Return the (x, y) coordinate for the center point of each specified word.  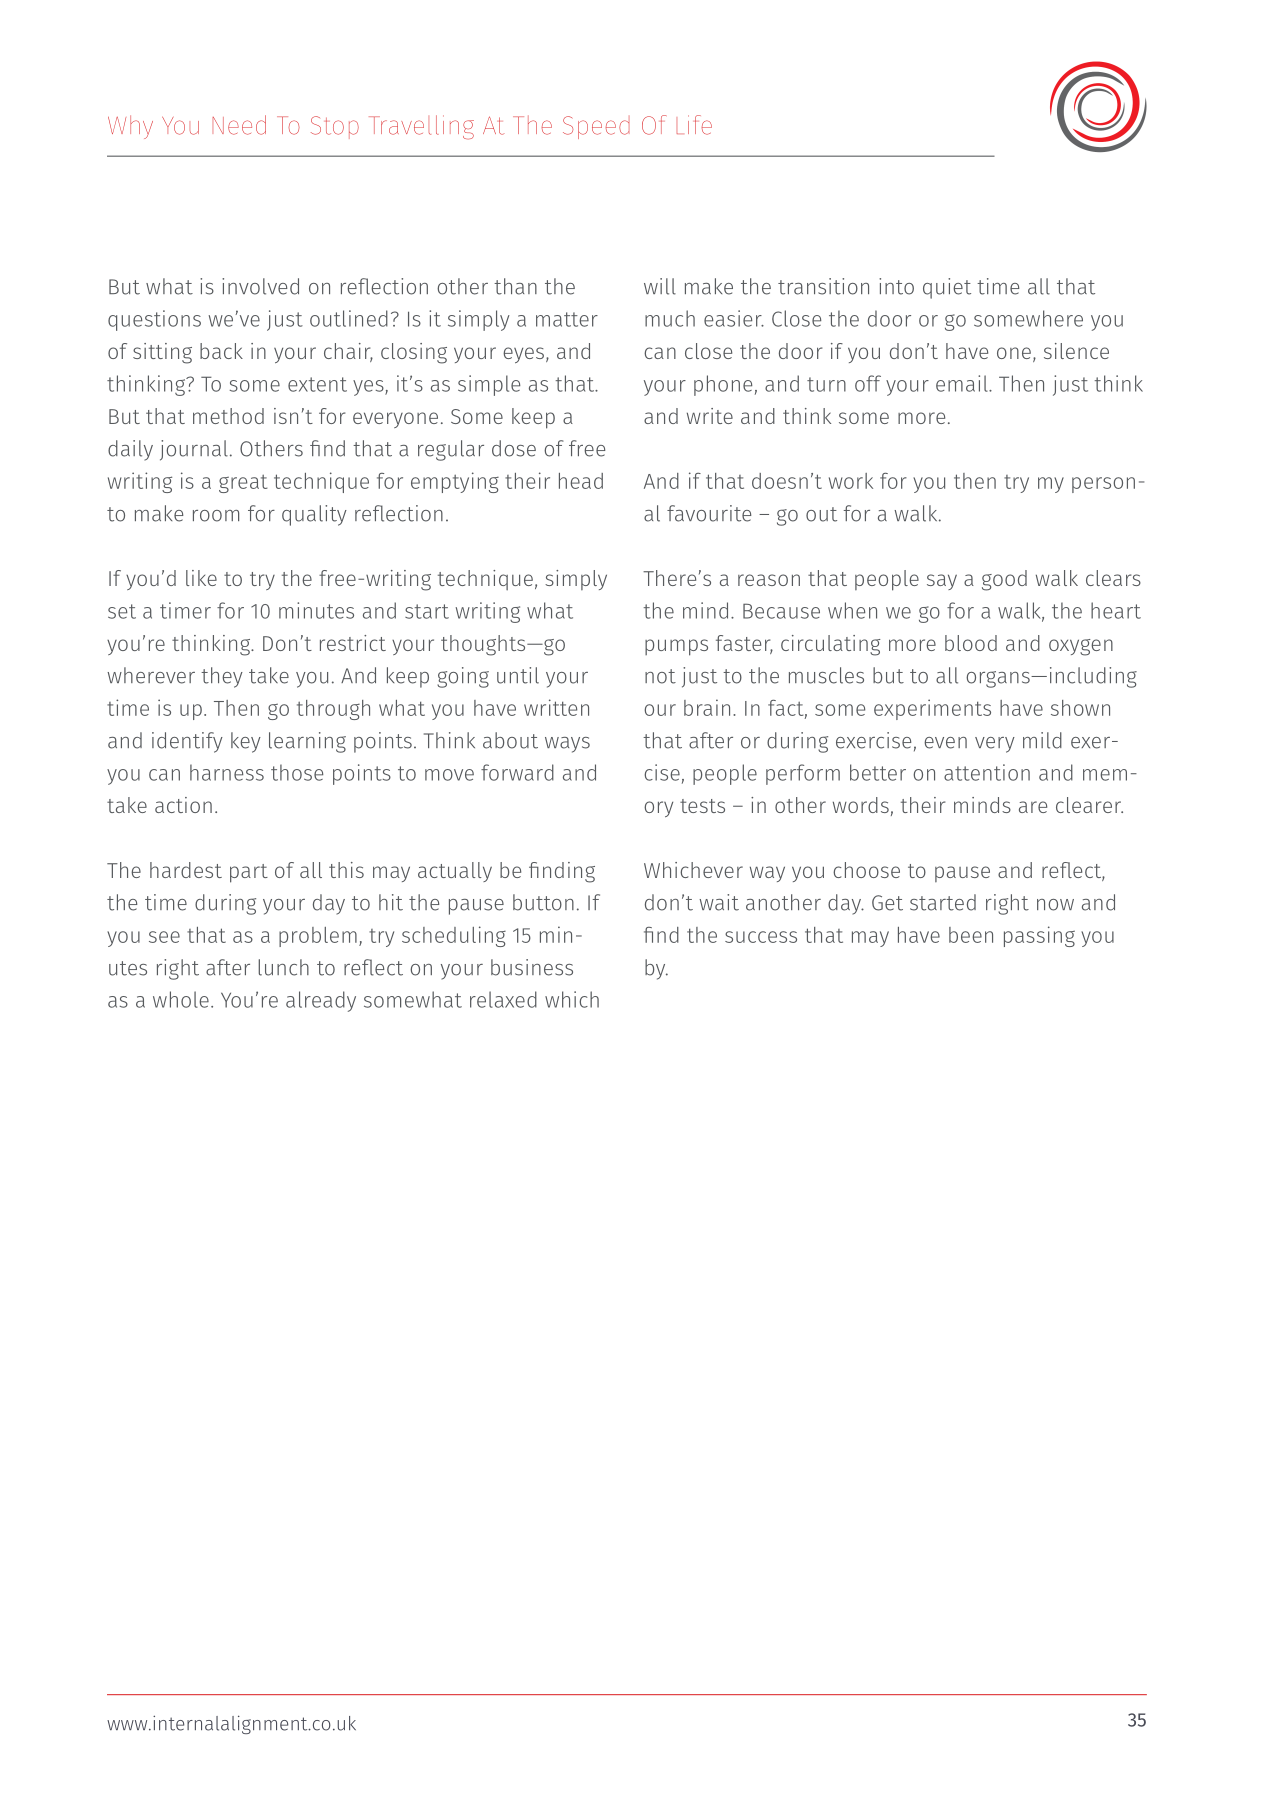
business (532, 967)
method (228, 416)
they (222, 677)
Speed (596, 127)
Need (239, 125)
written (556, 707)
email (963, 383)
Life (694, 125)
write (710, 416)
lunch (283, 967)
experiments (932, 709)
